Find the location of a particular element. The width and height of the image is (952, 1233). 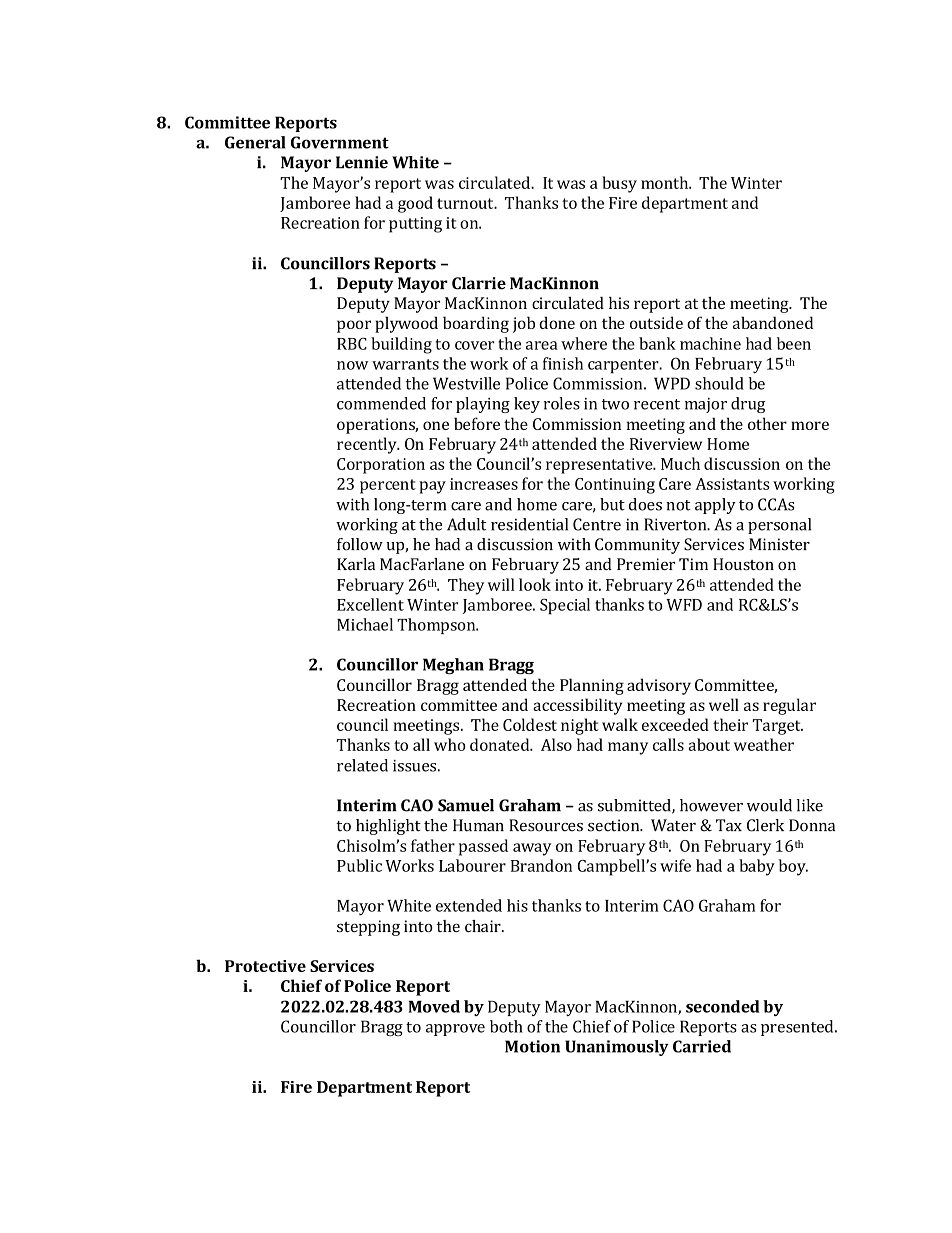

Assistants is located at coordinates (732, 484).
